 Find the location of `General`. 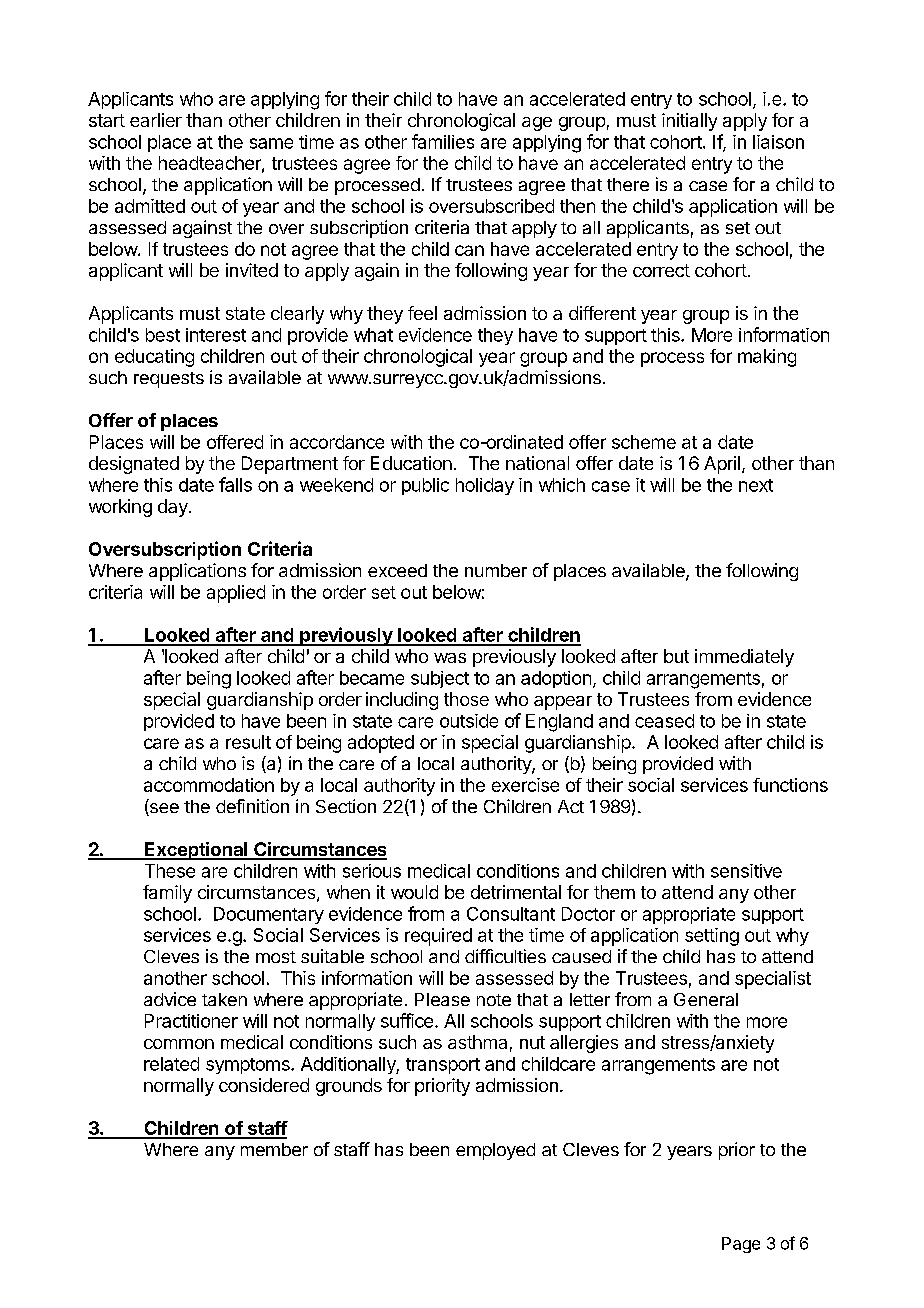

General is located at coordinates (706, 999).
